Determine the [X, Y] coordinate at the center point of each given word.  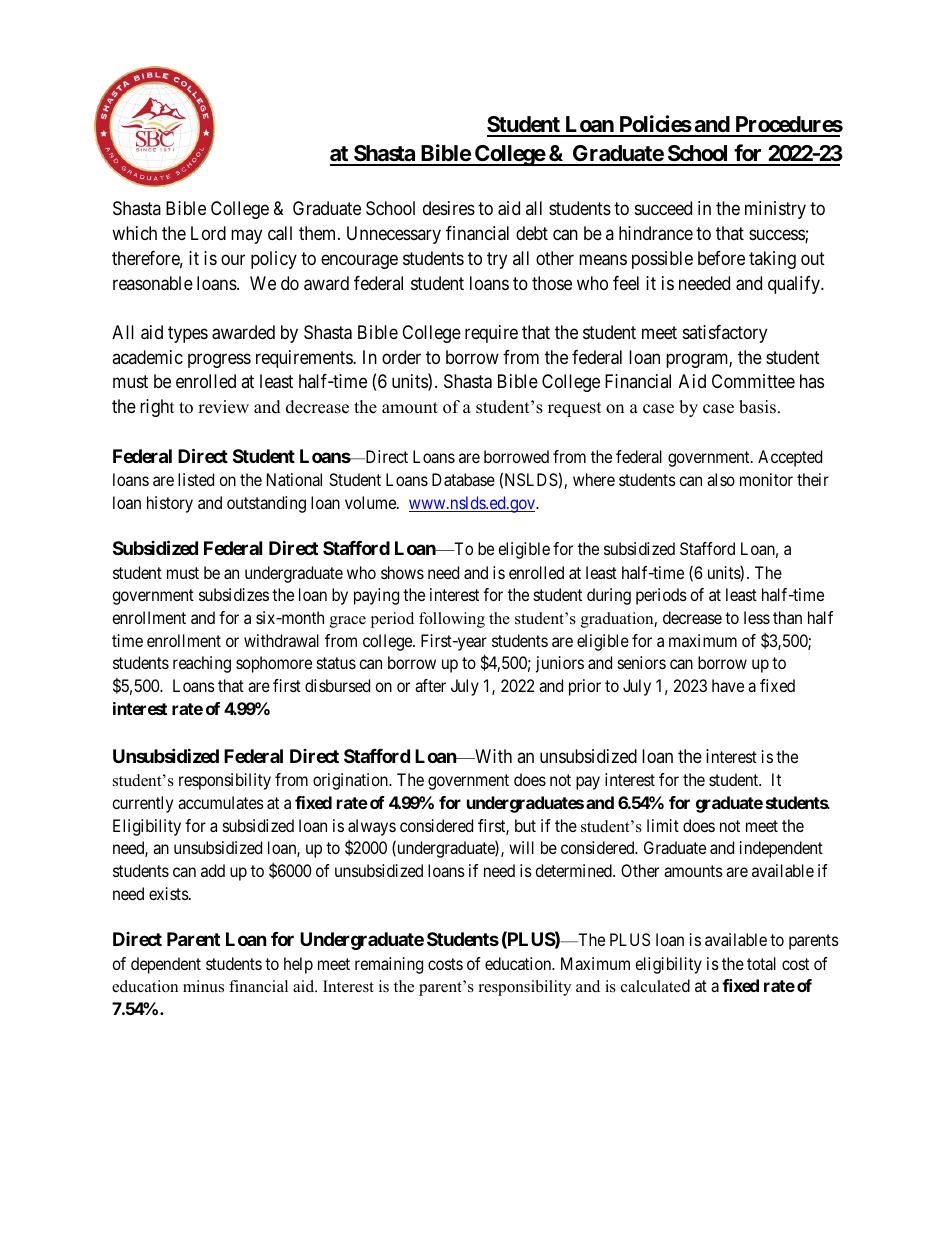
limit [663, 825]
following [452, 620]
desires [449, 208]
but [525, 825]
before [721, 258]
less [757, 617]
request [575, 409]
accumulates [221, 802]
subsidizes [234, 594]
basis [757, 407]
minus [203, 986]
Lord [208, 233]
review [223, 407]
